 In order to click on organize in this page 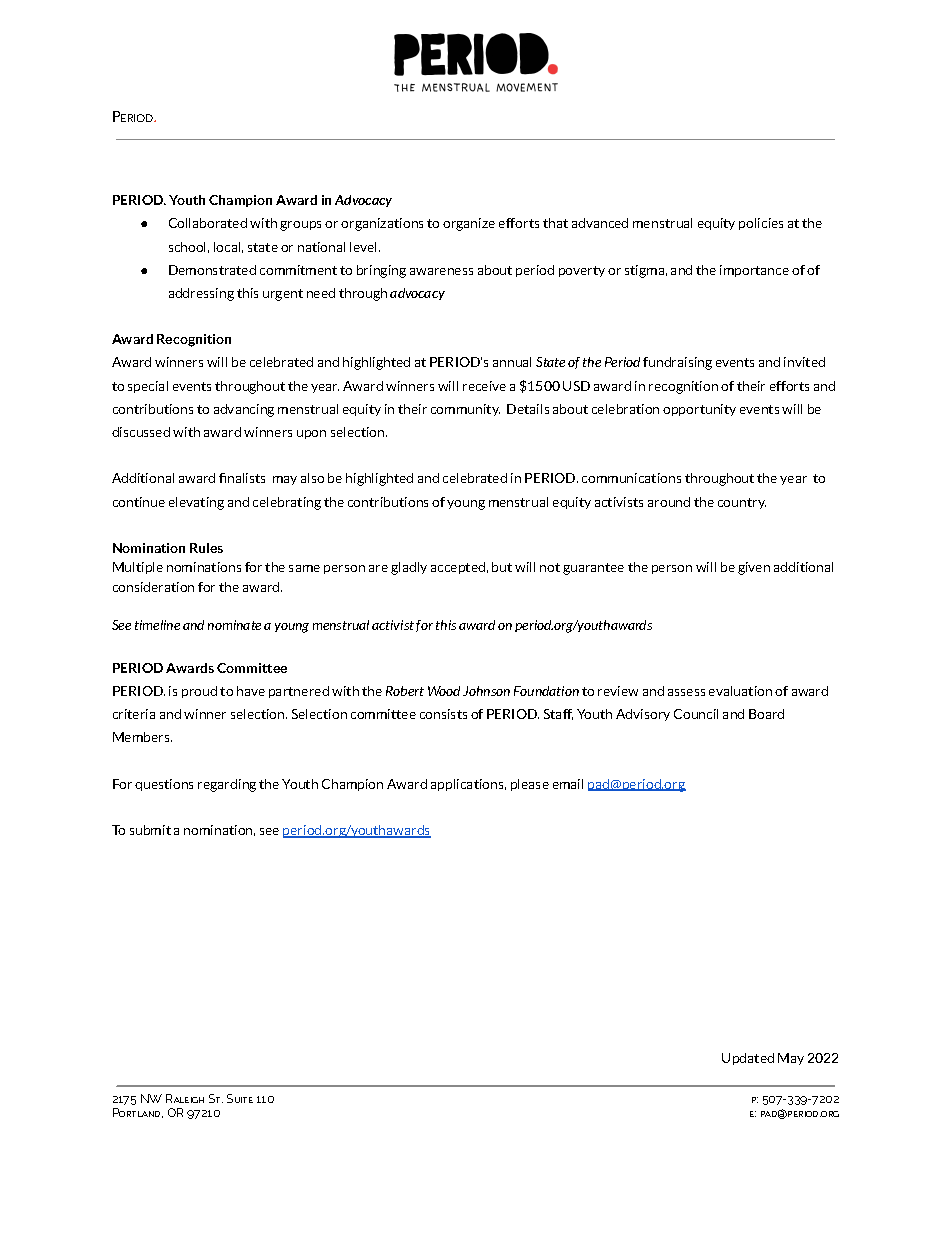, I will do `click(469, 224)`.
